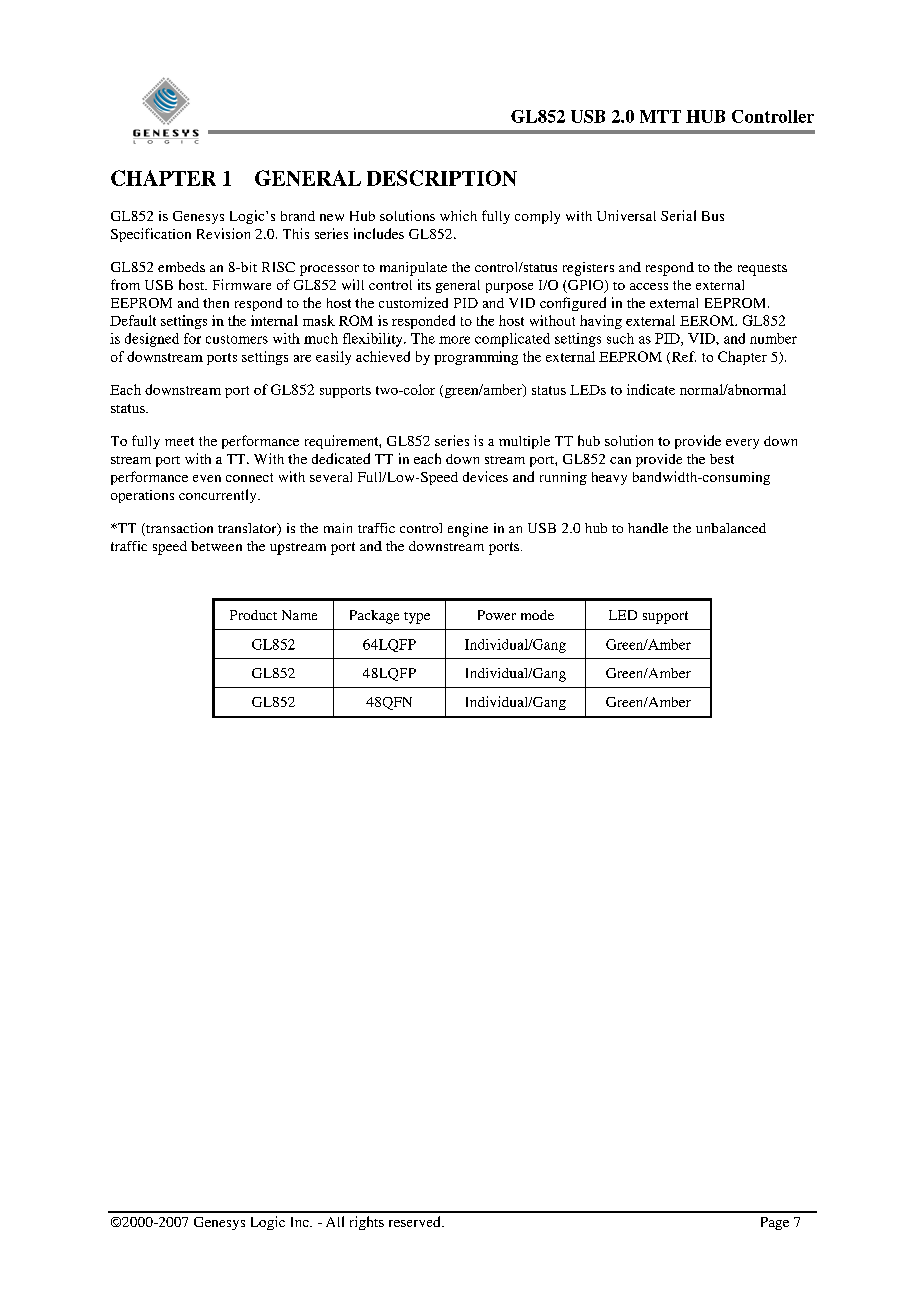 Image resolution: width=924 pixels, height=1308 pixels. I want to click on Bus, so click(713, 216).
